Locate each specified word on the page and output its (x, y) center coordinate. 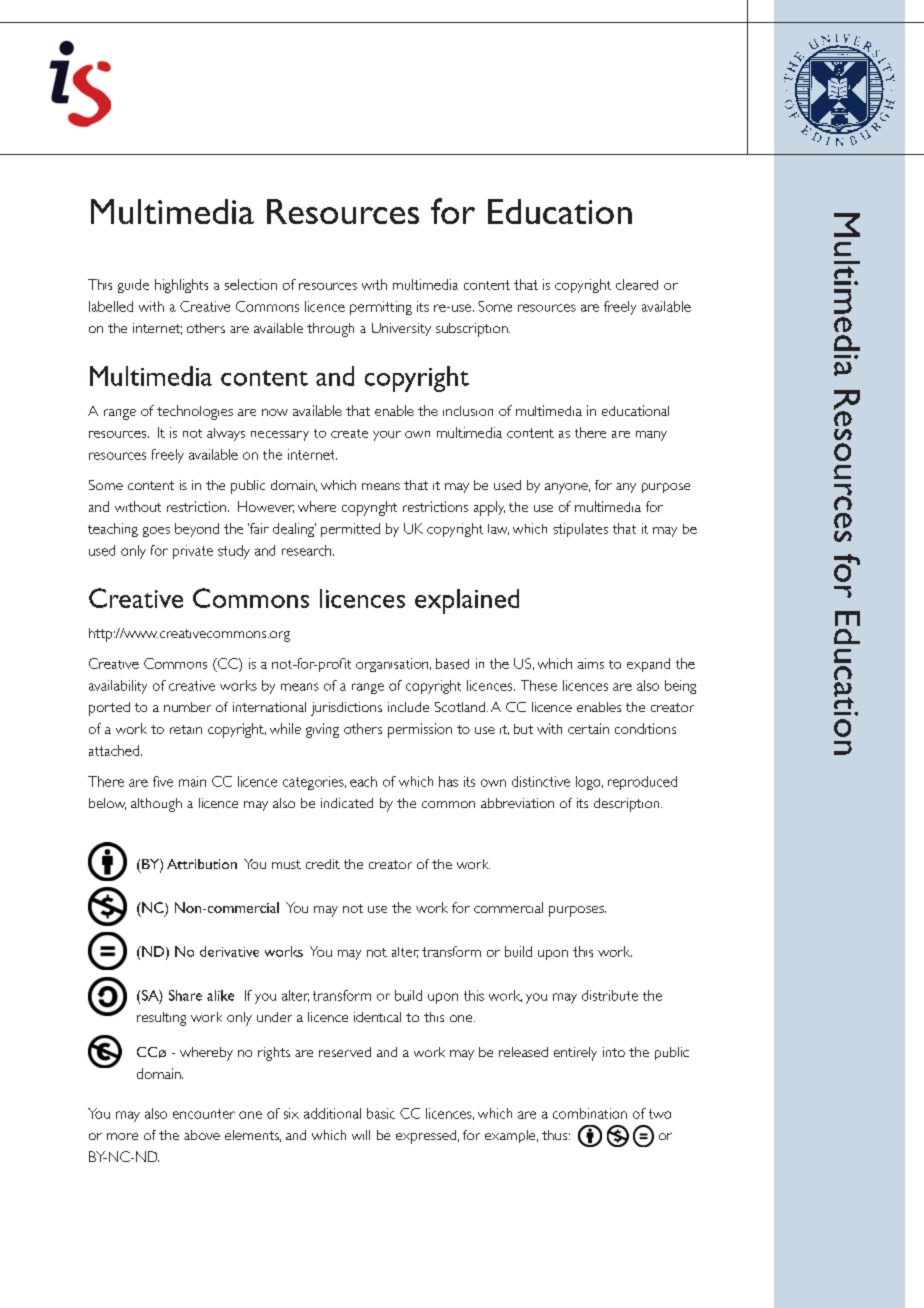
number (187, 707)
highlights (181, 286)
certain (588, 728)
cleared (637, 284)
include (408, 707)
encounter (204, 1114)
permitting (381, 308)
